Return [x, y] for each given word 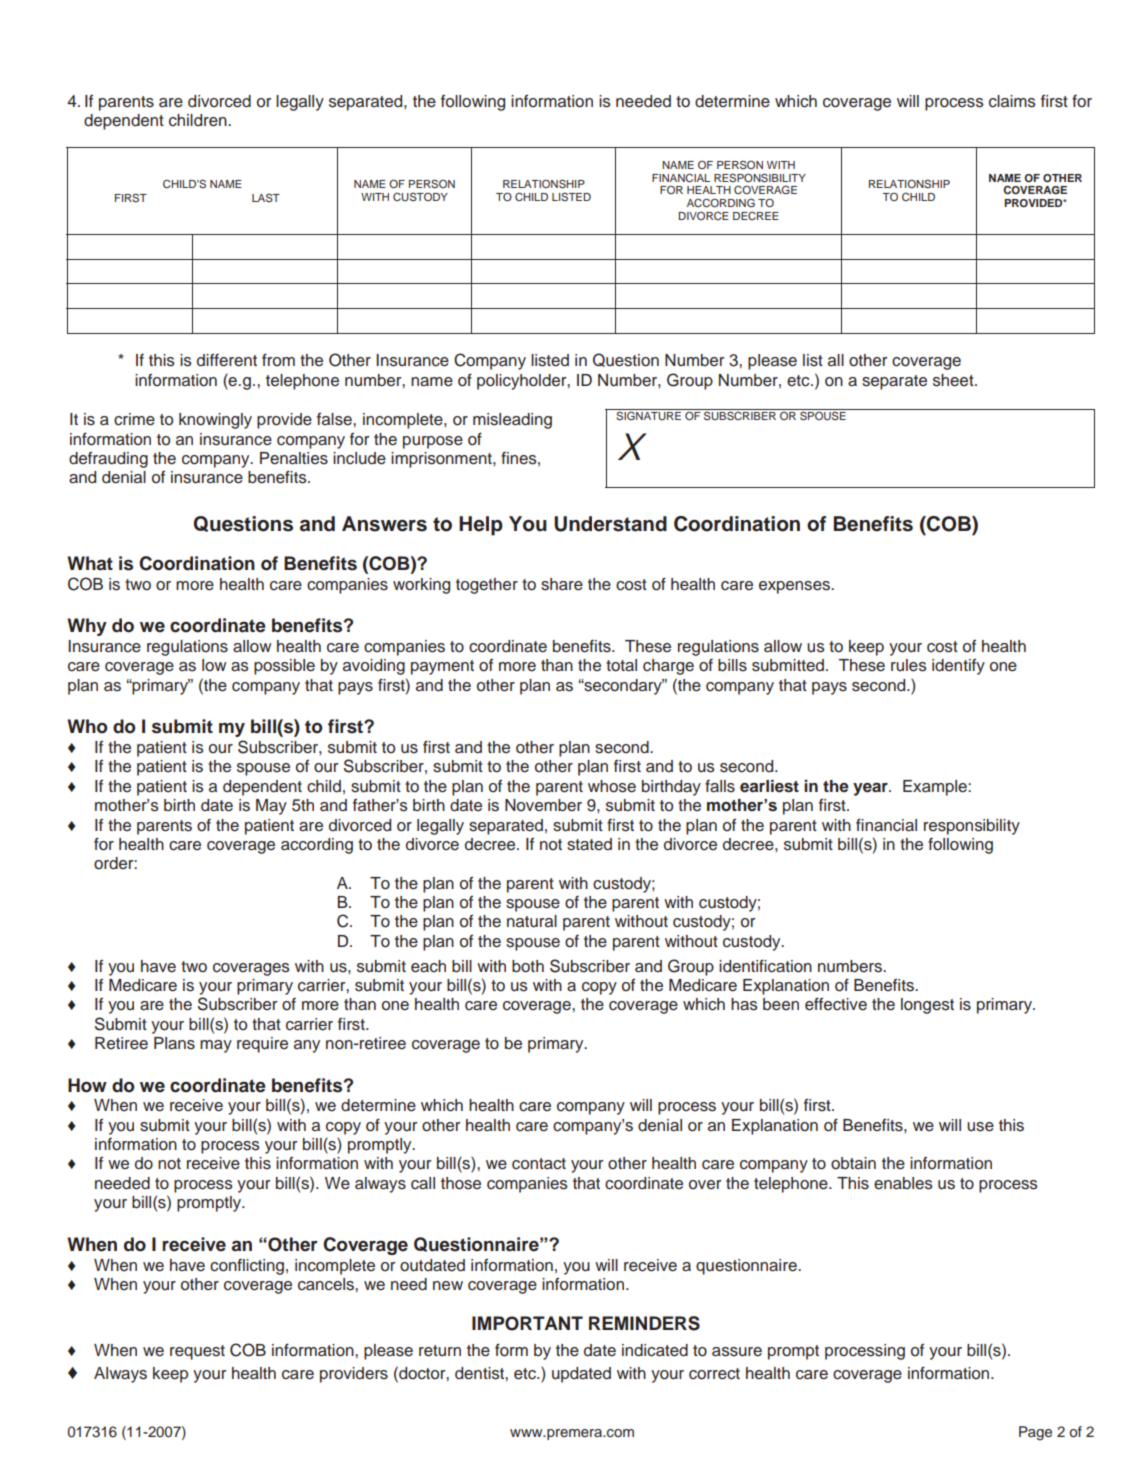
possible [284, 667]
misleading [512, 421]
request [197, 1352]
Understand [610, 524]
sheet [954, 380]
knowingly [215, 421]
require [262, 1045]
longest [927, 1006]
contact [539, 1164]
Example [936, 788]
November [543, 805]
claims [1012, 101]
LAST [266, 197]
